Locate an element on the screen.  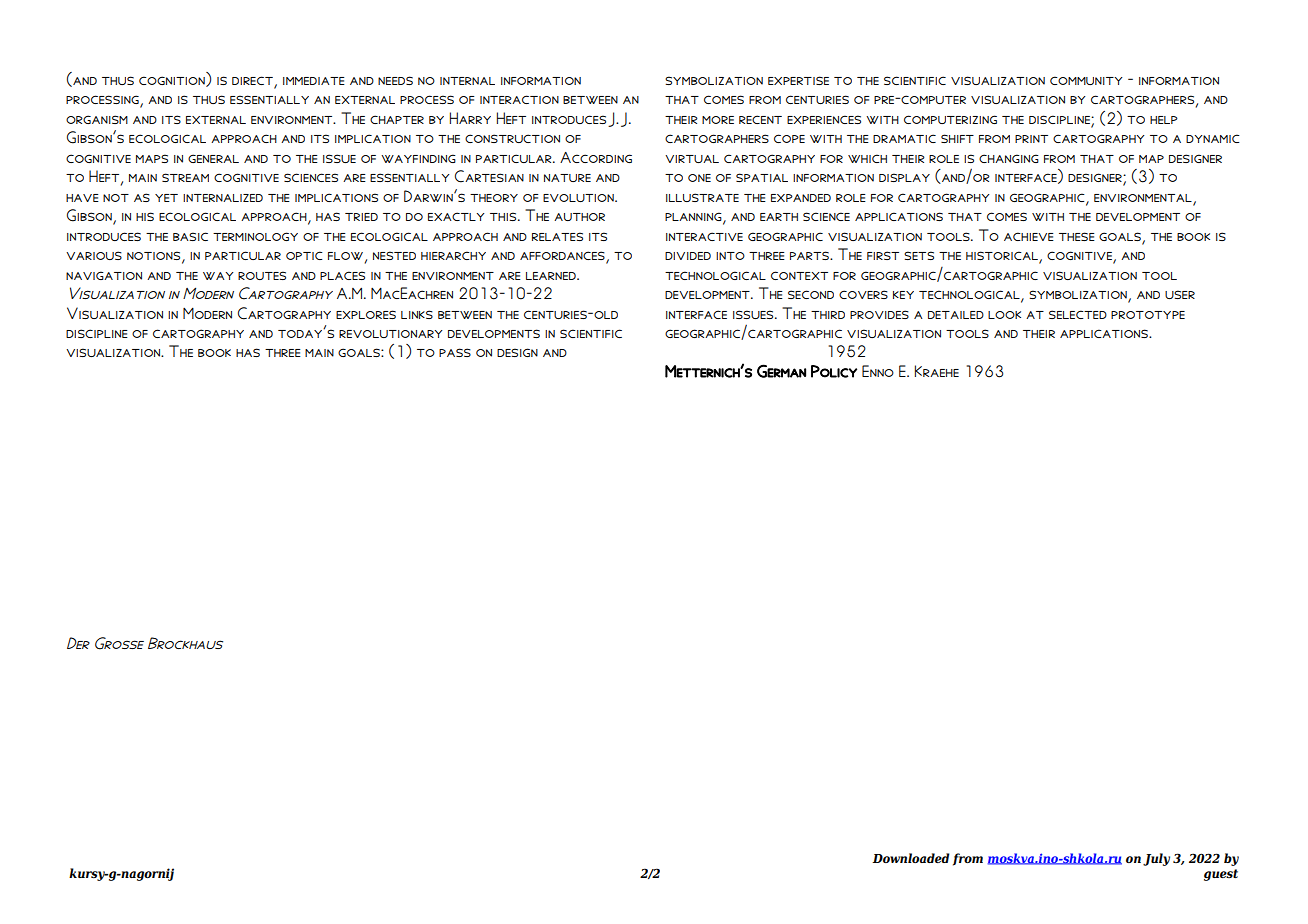
July is located at coordinates (1156, 859).
